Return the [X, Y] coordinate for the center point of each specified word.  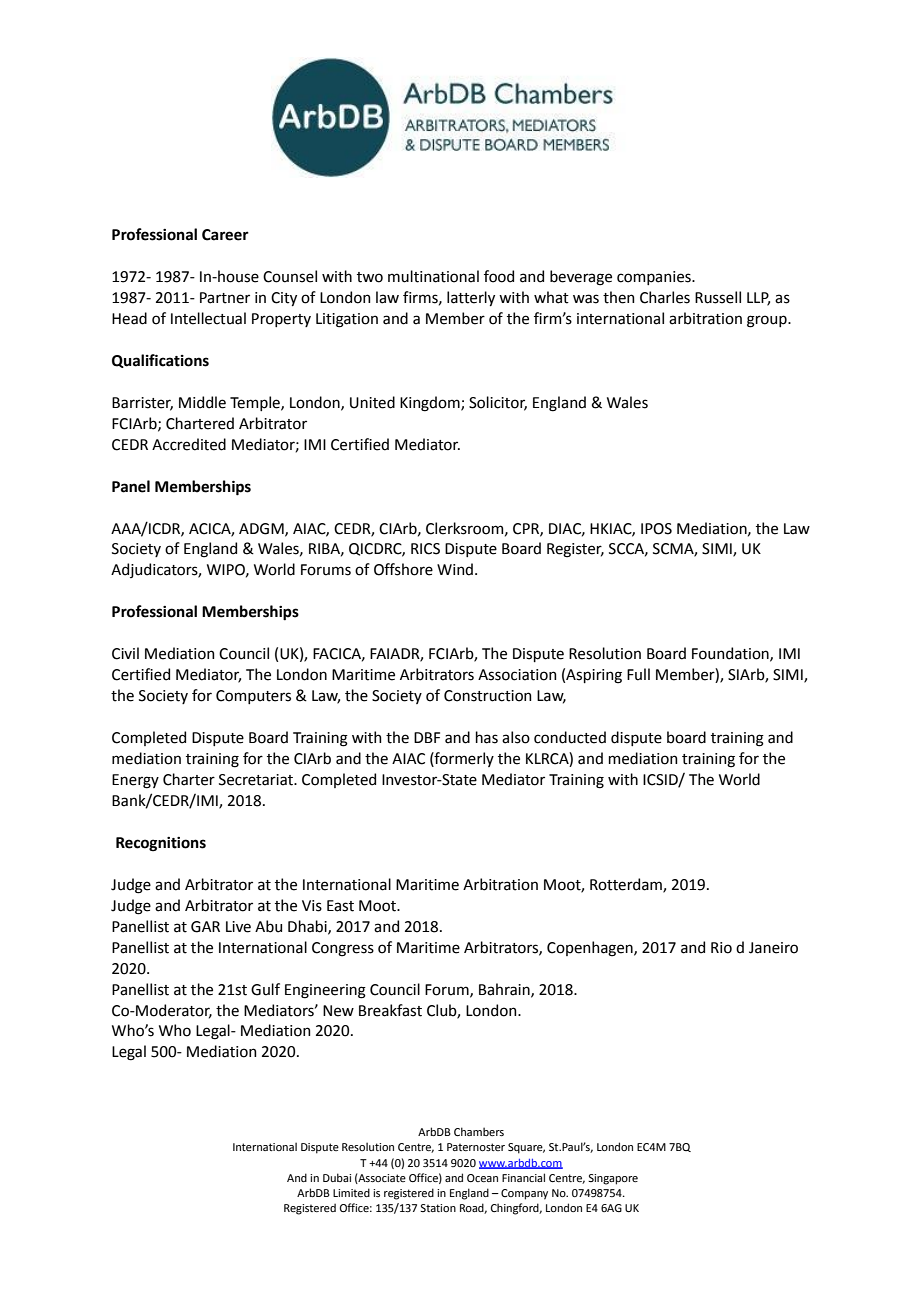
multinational [433, 276]
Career [225, 235]
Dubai [337, 1177]
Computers [253, 697]
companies [655, 278]
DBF [427, 737]
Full [638, 674]
